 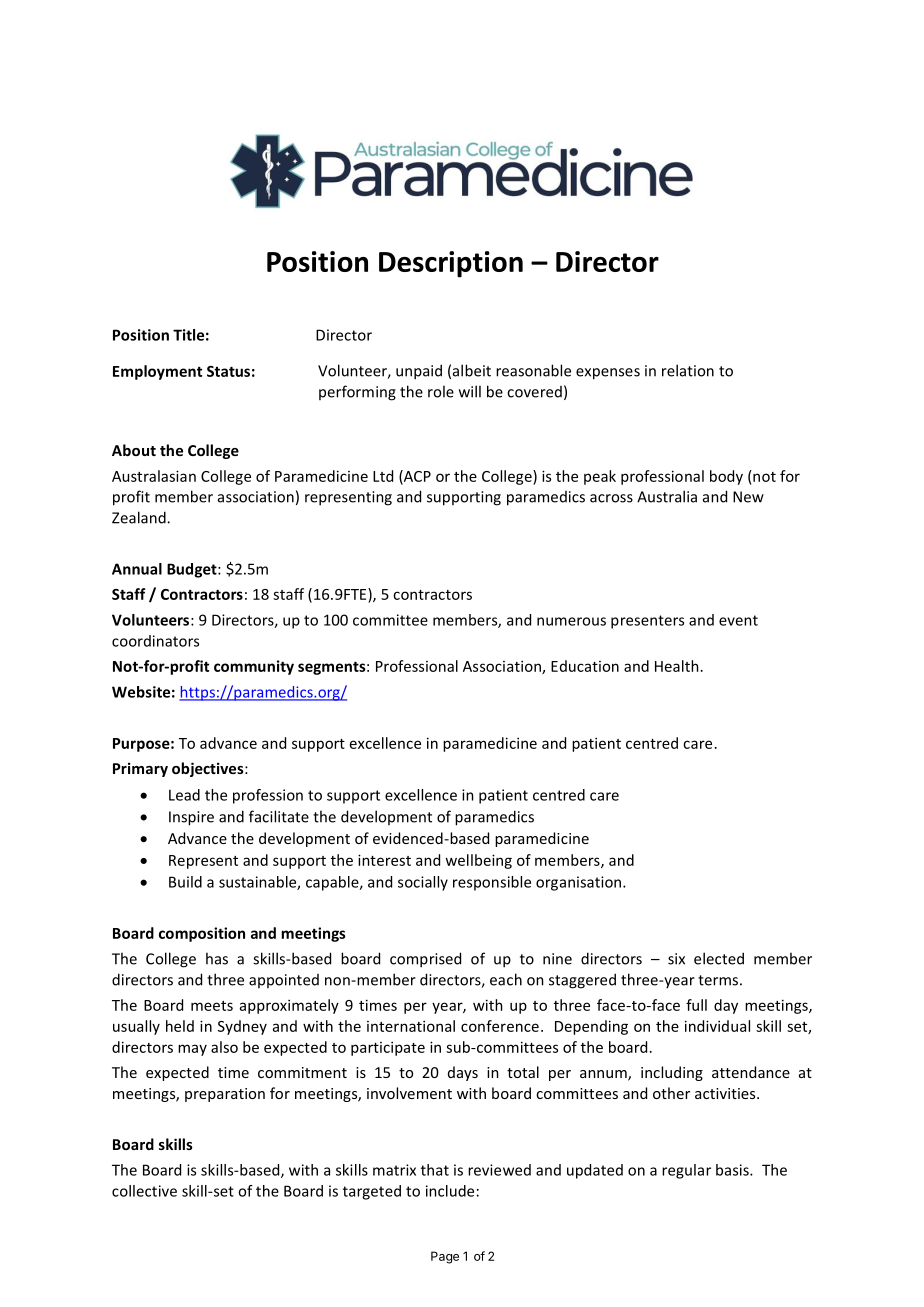 I want to click on objectives, so click(x=209, y=769).
